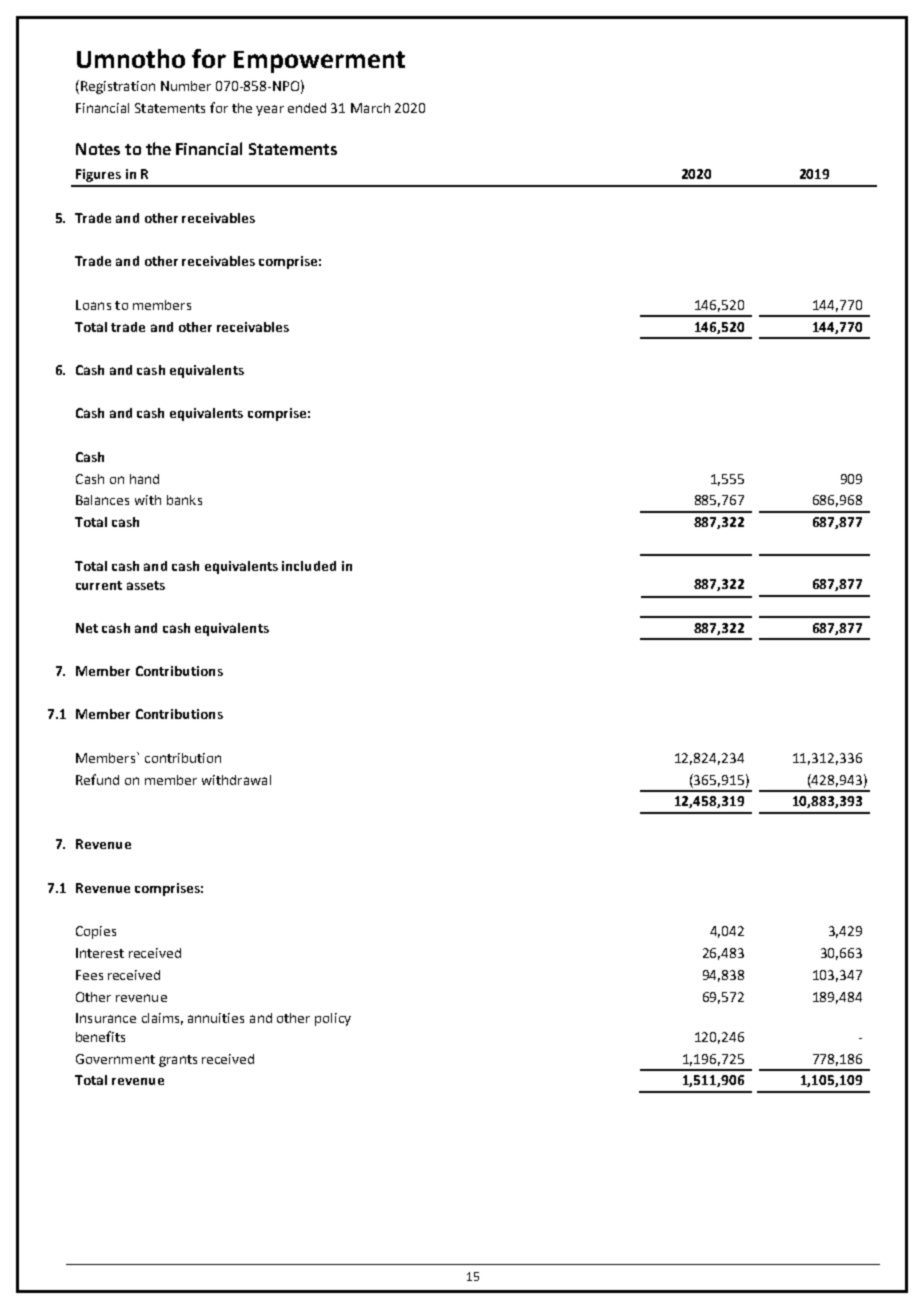 The height and width of the document is (1309, 924). I want to click on Loans, so click(93, 305).
